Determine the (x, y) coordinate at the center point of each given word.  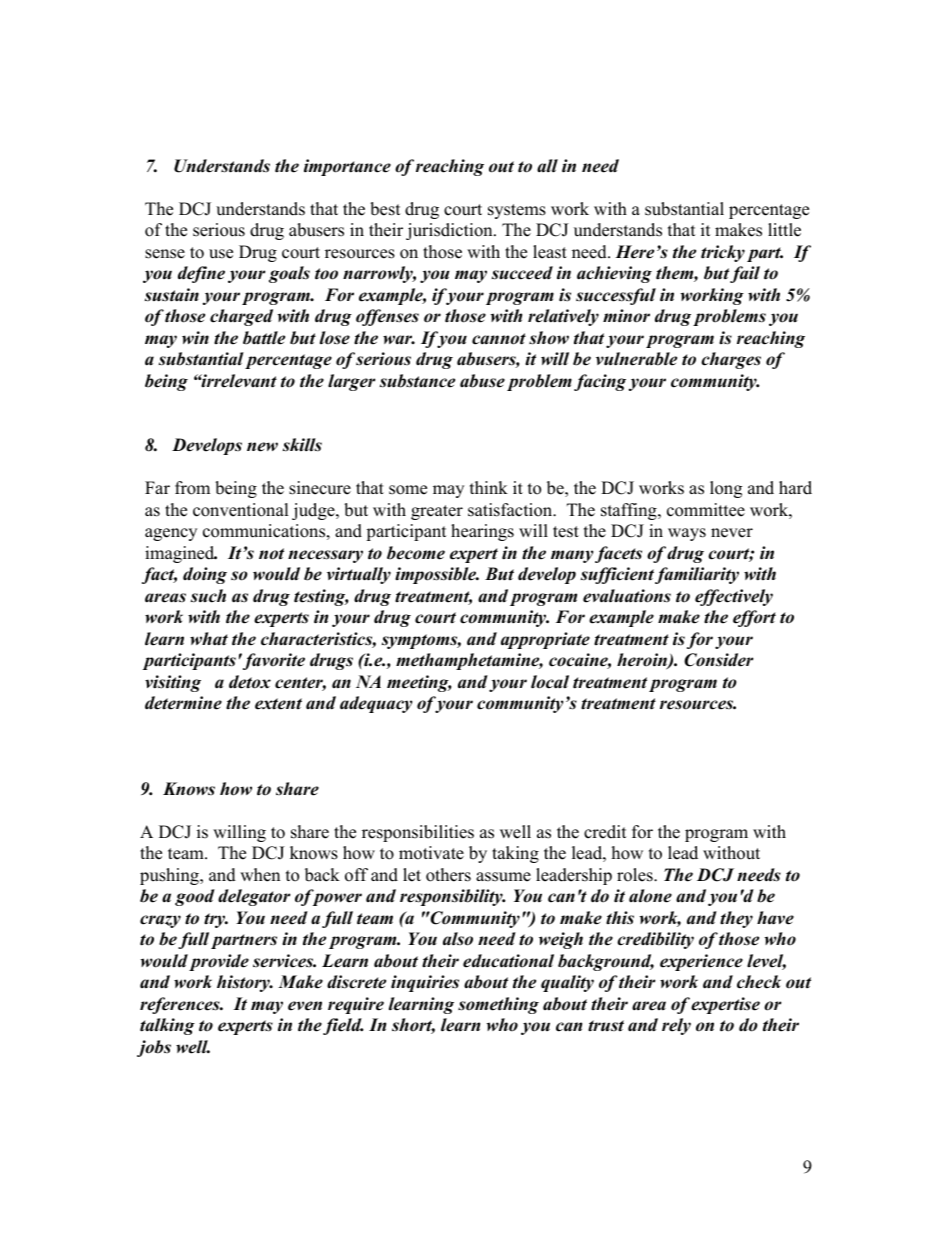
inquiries (425, 983)
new (262, 447)
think (489, 487)
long (726, 489)
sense (165, 254)
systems (517, 211)
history (244, 983)
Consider (718, 660)
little (784, 230)
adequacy (376, 704)
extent (278, 704)
